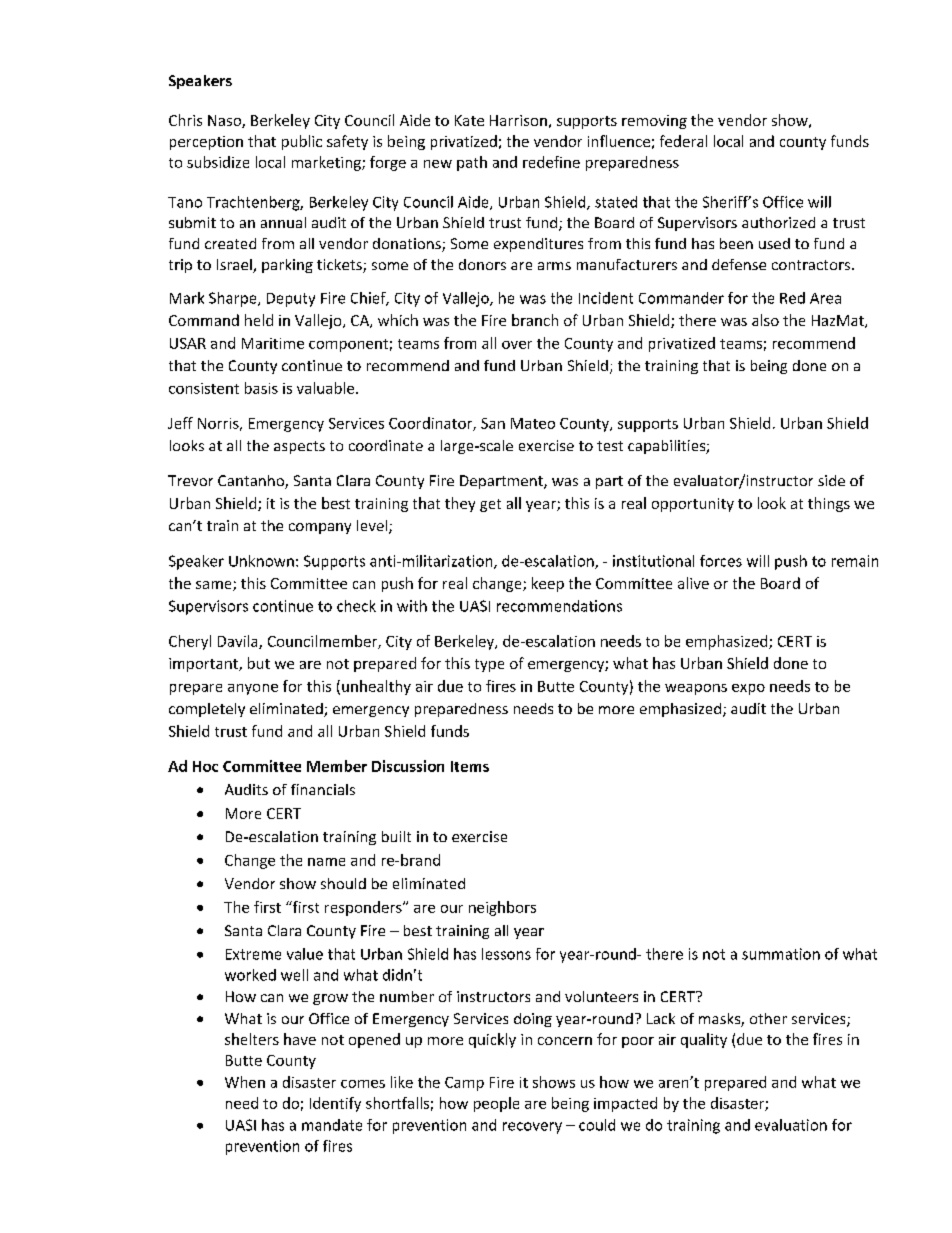 The image size is (952, 1233). I want to click on public, so click(302, 142).
